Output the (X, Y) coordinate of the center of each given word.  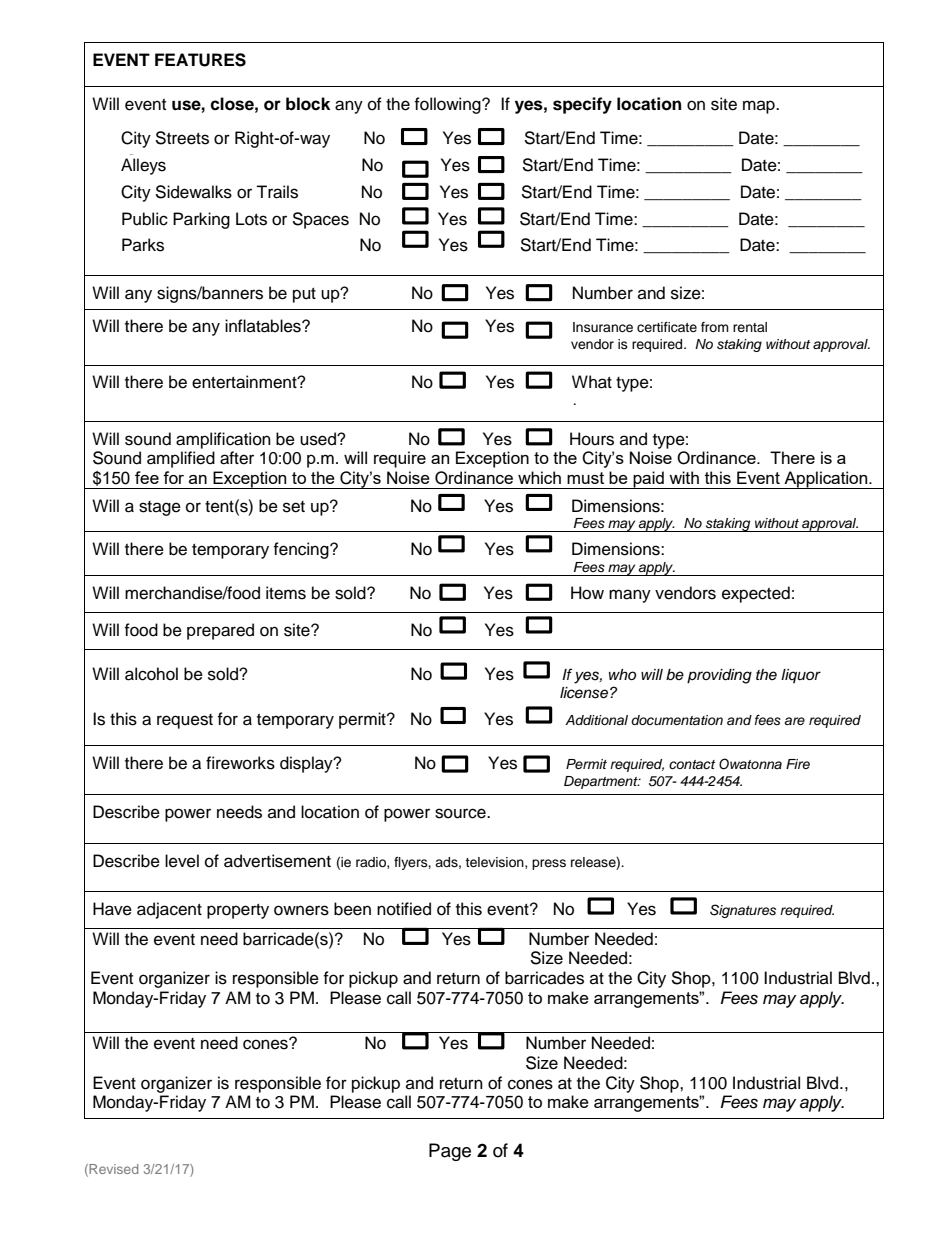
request (185, 721)
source (461, 813)
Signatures (743, 911)
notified (404, 909)
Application (826, 480)
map (760, 107)
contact (692, 764)
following (448, 105)
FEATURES (200, 60)
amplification (223, 440)
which (539, 477)
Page (450, 1152)
